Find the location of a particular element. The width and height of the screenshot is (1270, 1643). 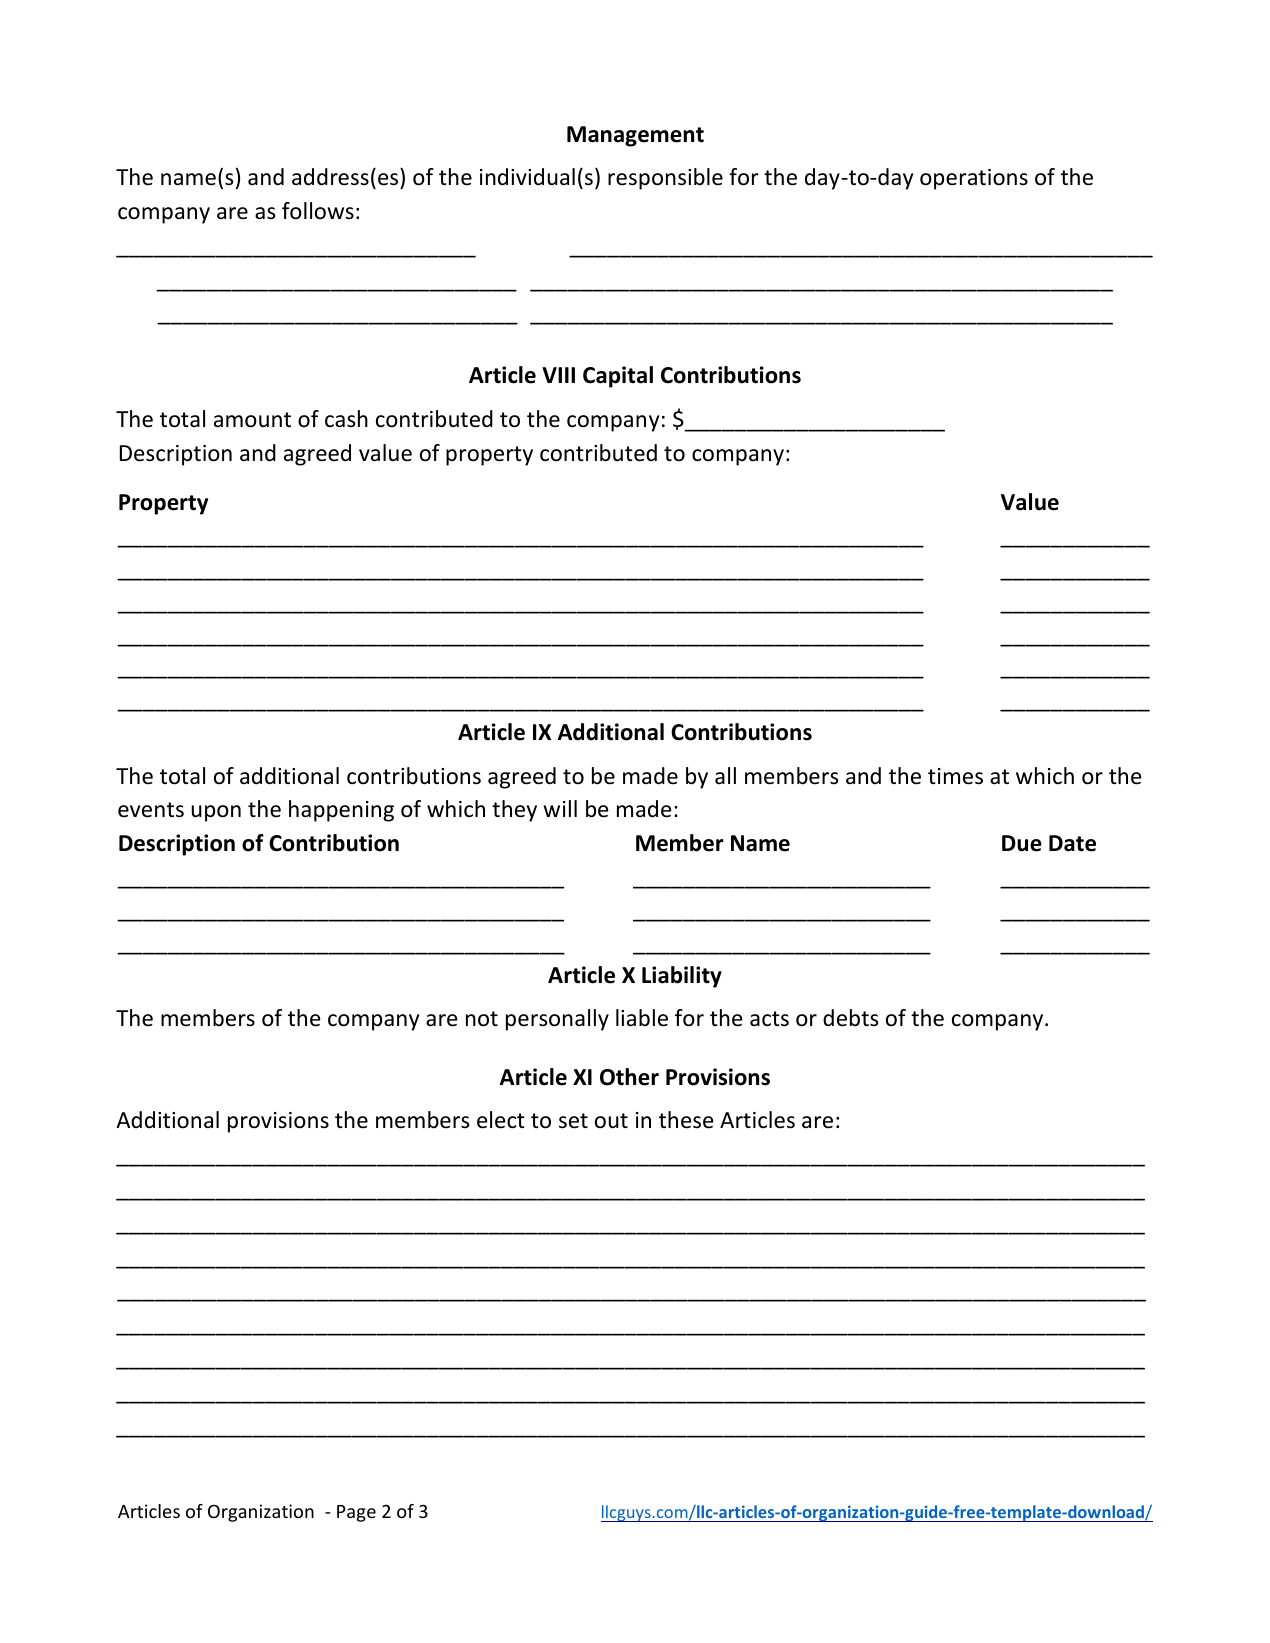

out is located at coordinates (611, 1121).
